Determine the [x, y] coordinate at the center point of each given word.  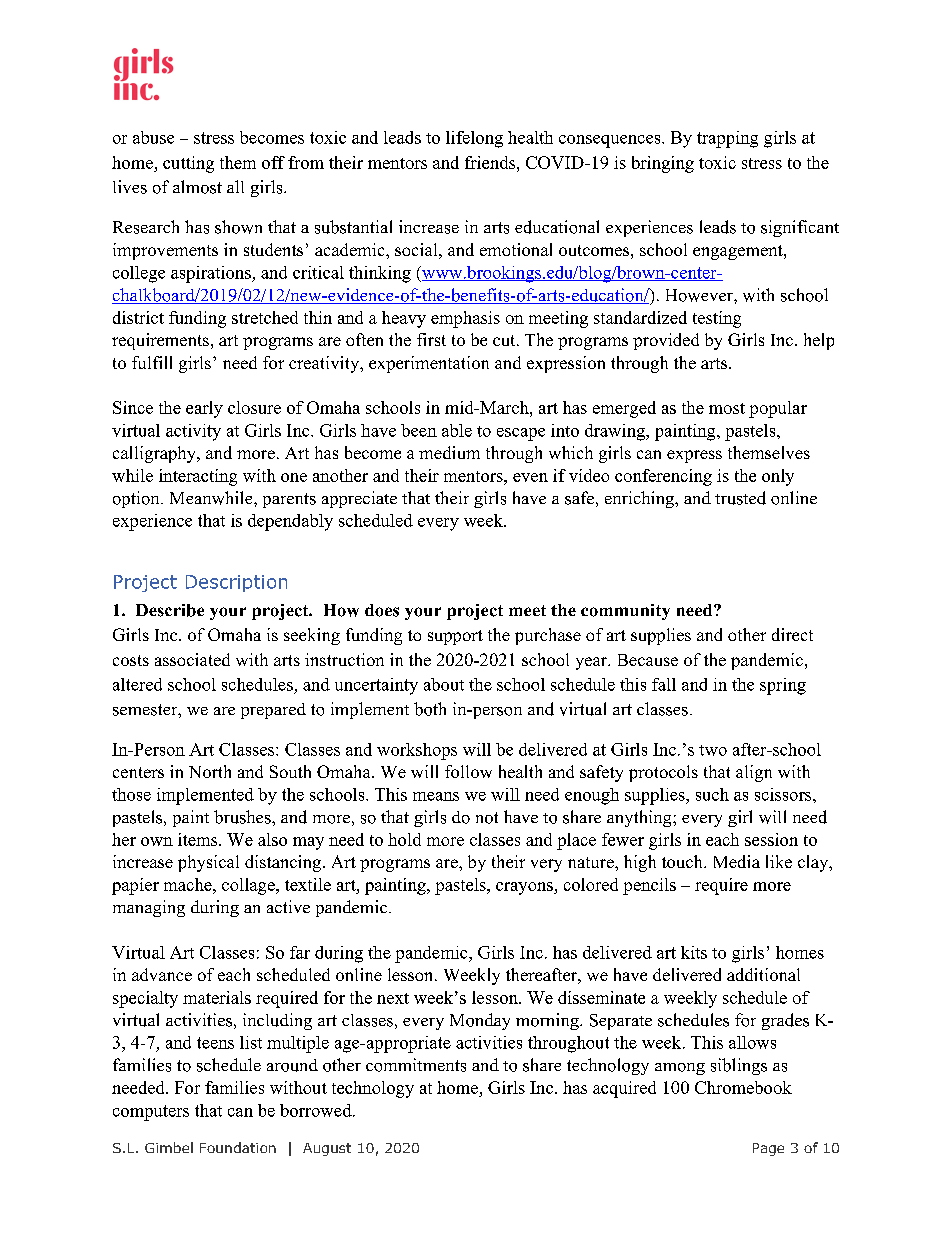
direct [792, 634]
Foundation [238, 1147]
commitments [416, 1065]
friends [491, 162]
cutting [188, 164]
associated [192, 659]
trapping [727, 139]
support [455, 637]
